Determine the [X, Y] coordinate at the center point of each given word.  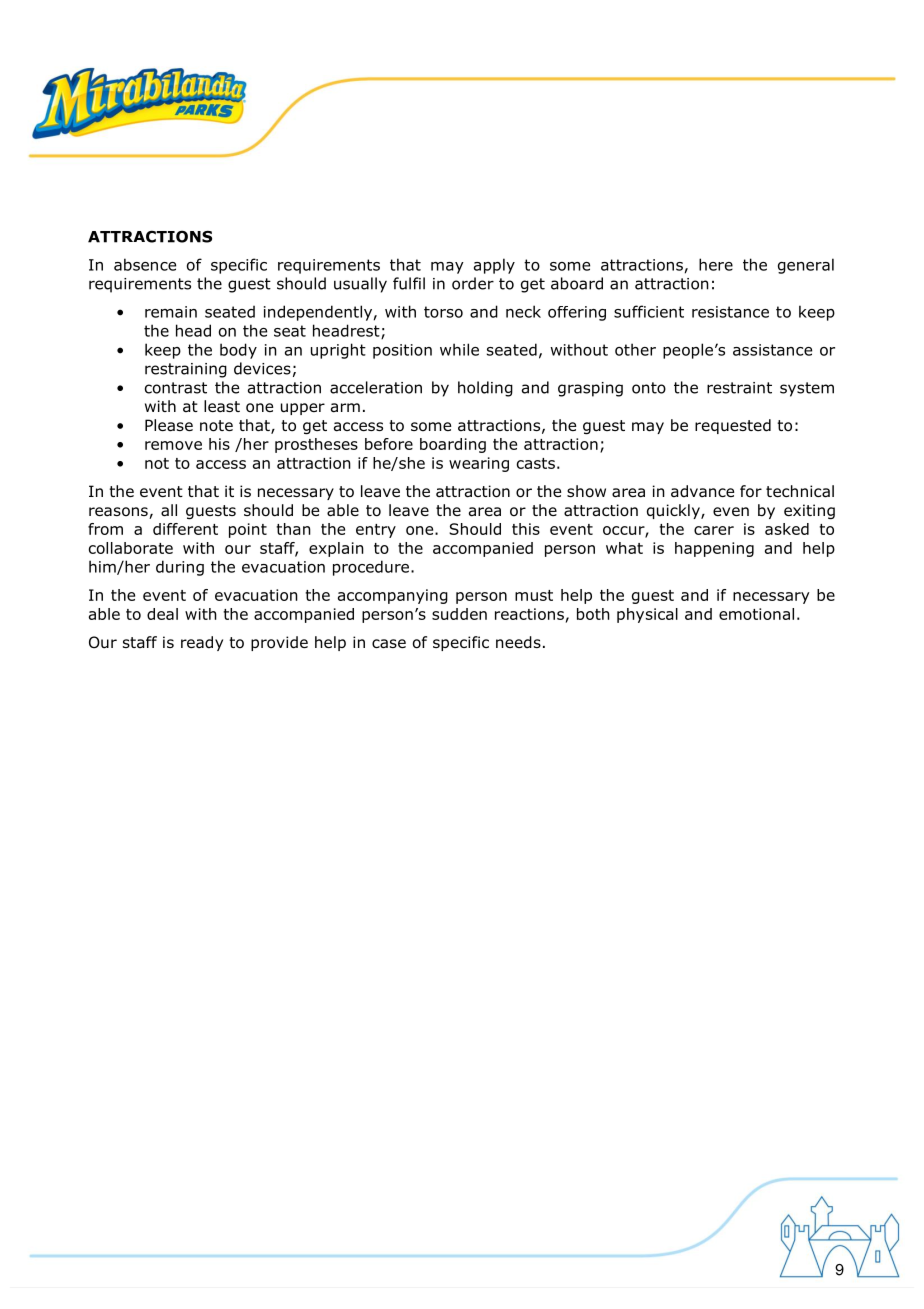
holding [485, 389]
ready [202, 643]
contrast [176, 388]
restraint [739, 388]
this [526, 529]
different [185, 529]
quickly [674, 511]
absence [145, 264]
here [716, 264]
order [473, 283]
